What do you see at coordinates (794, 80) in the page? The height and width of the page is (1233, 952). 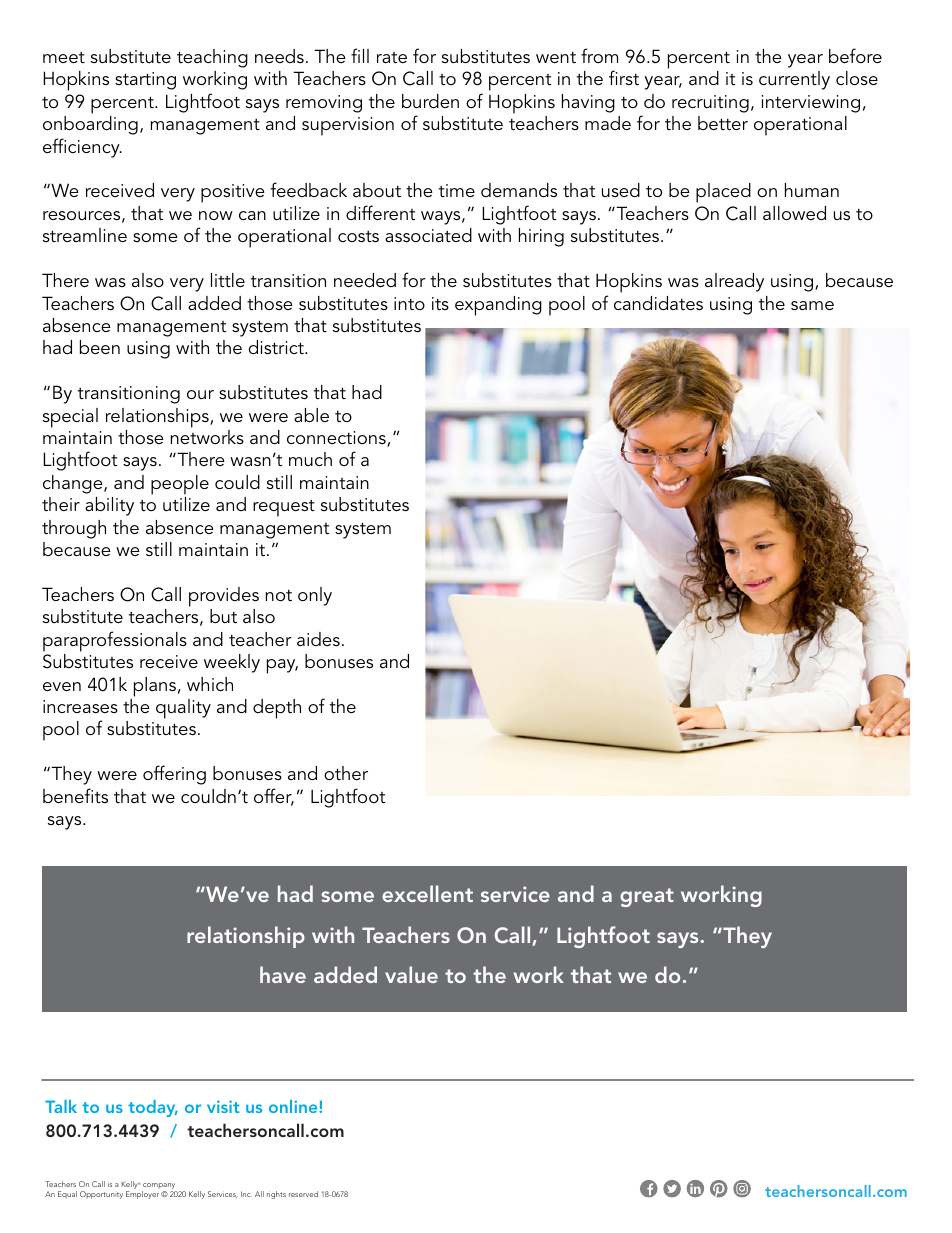 I see `currently` at bounding box center [794, 80].
